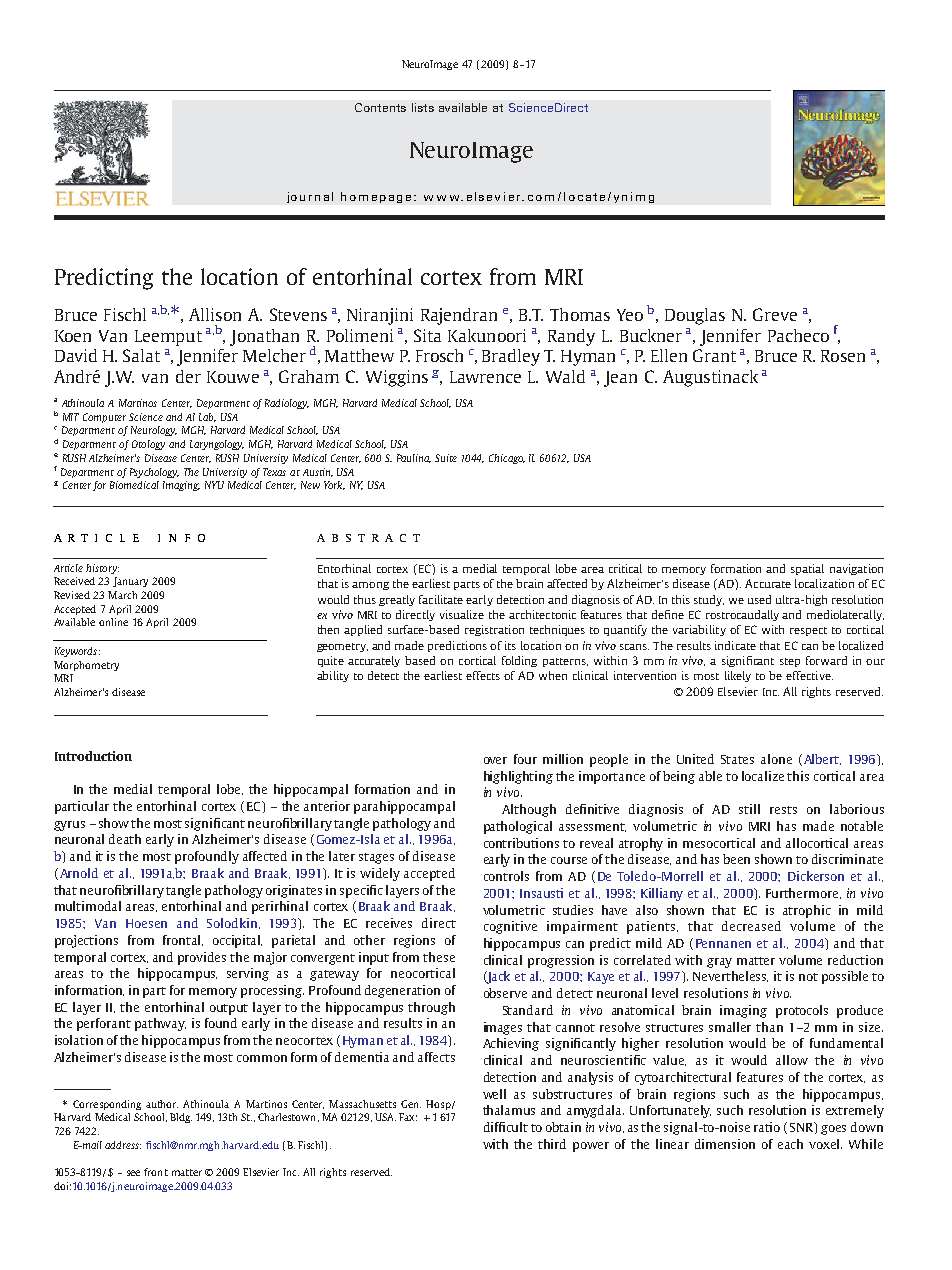 Image resolution: width=952 pixels, height=1270 pixels. What do you see at coordinates (695, 316) in the document?
I see `Douglas` at bounding box center [695, 316].
